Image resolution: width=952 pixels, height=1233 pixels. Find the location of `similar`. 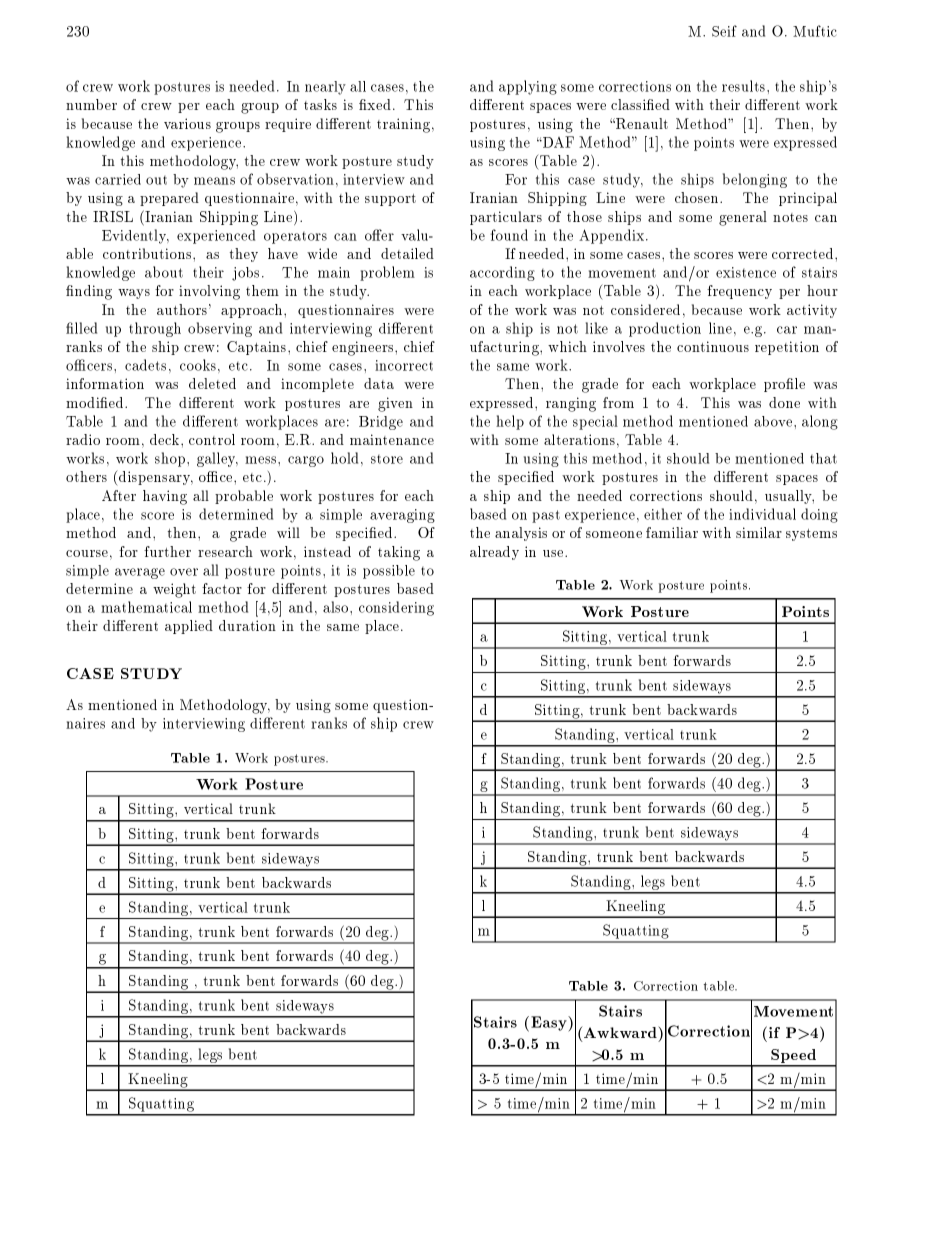

similar is located at coordinates (759, 532).
